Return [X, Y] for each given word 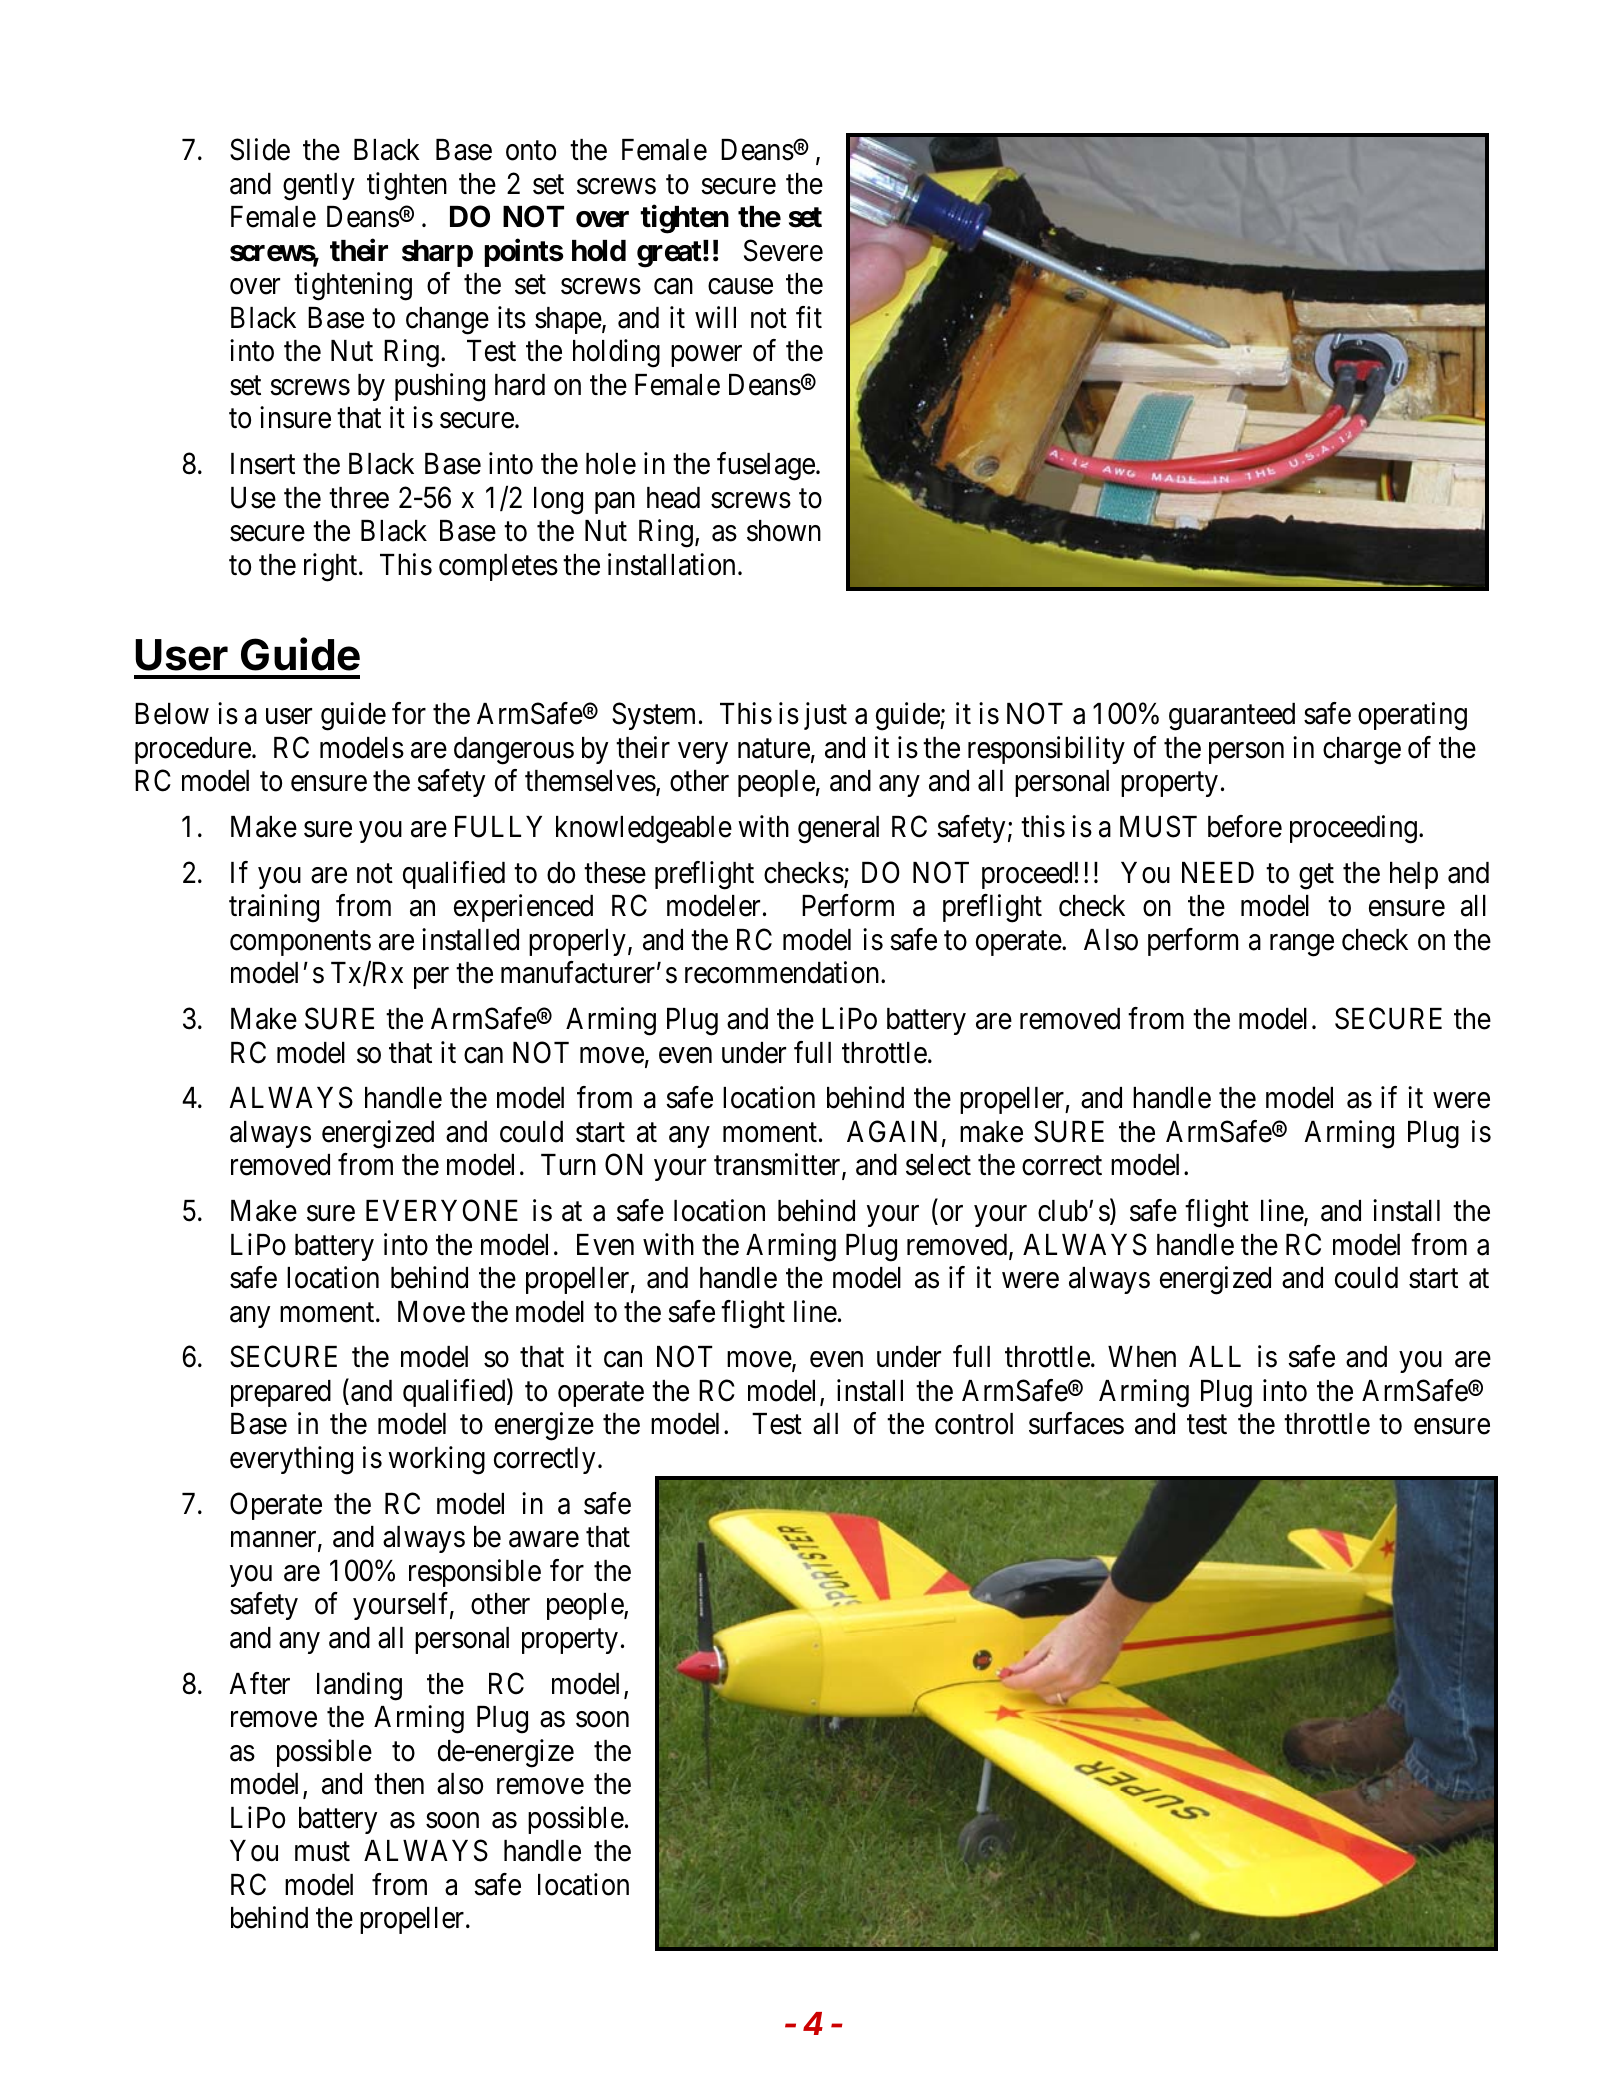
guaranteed [1232, 717]
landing [359, 1686]
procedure [193, 750]
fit [809, 317]
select [938, 1165]
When [1142, 1357]
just [825, 716]
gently [319, 187]
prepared [281, 1393]
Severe [783, 250]
